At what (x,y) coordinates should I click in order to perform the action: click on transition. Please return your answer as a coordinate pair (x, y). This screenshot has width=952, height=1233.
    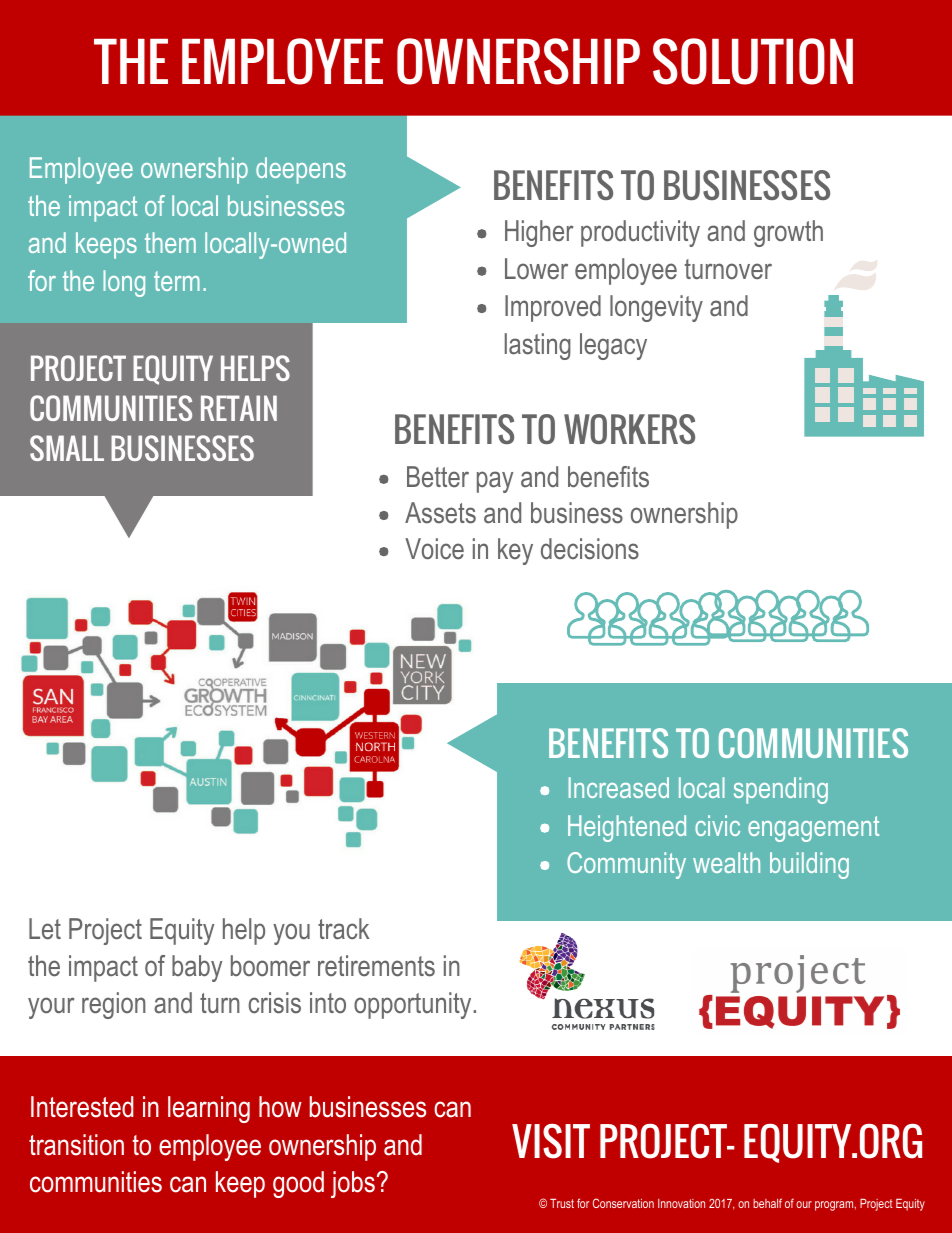
    Looking at the image, I should click on (76, 1145).
